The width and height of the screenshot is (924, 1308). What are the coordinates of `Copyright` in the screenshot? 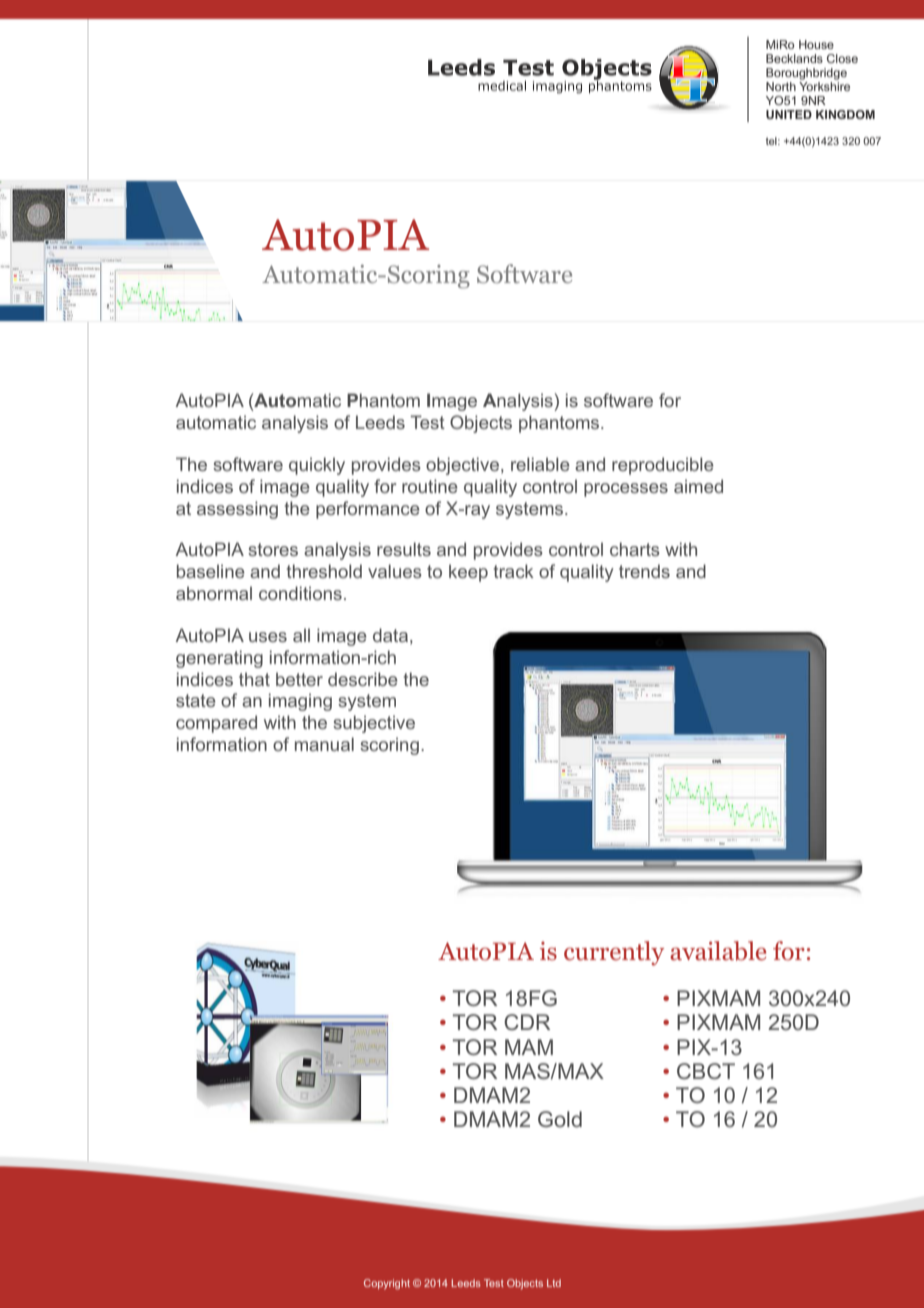 It's located at (387, 1284).
